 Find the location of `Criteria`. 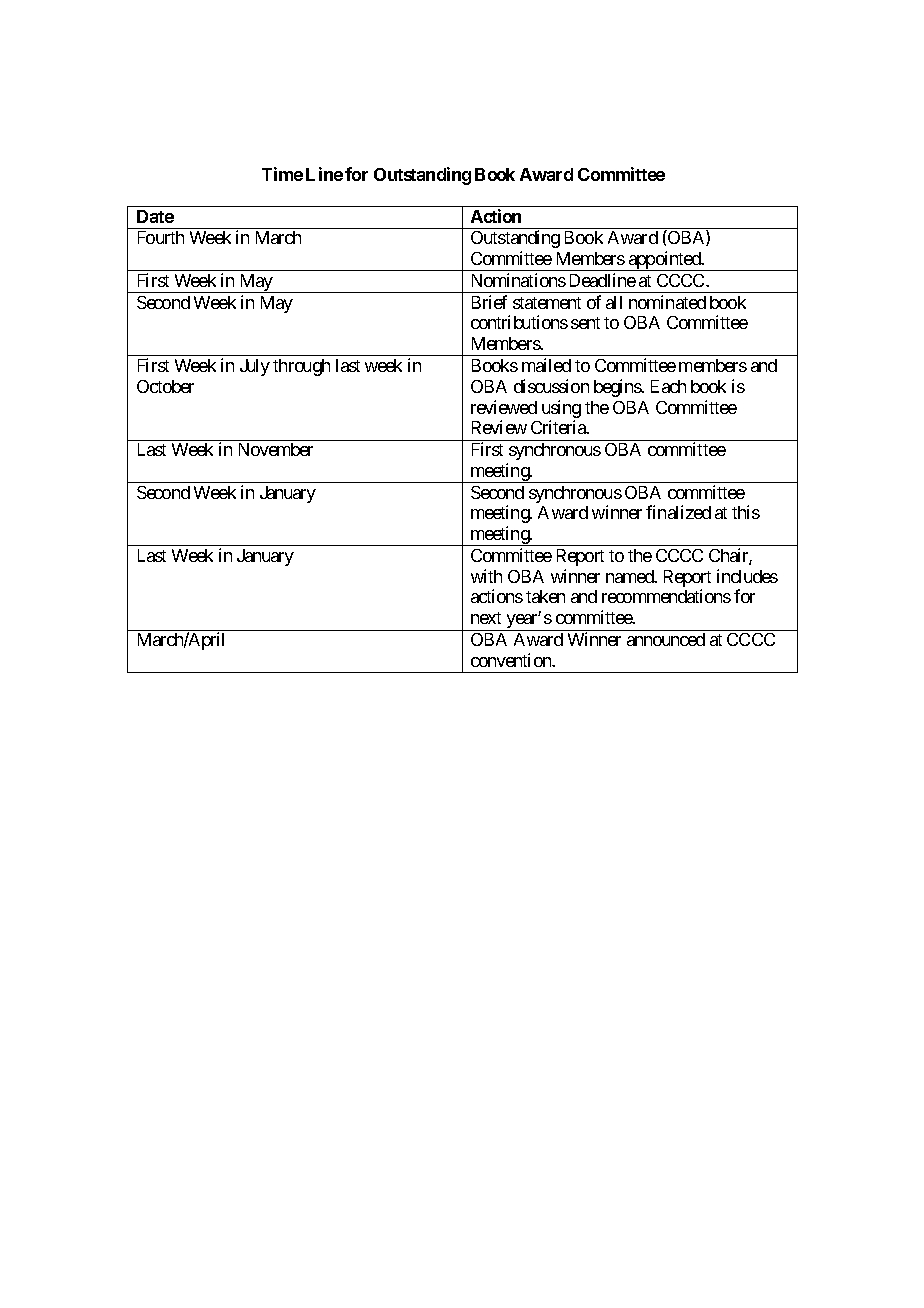

Criteria is located at coordinates (559, 427).
